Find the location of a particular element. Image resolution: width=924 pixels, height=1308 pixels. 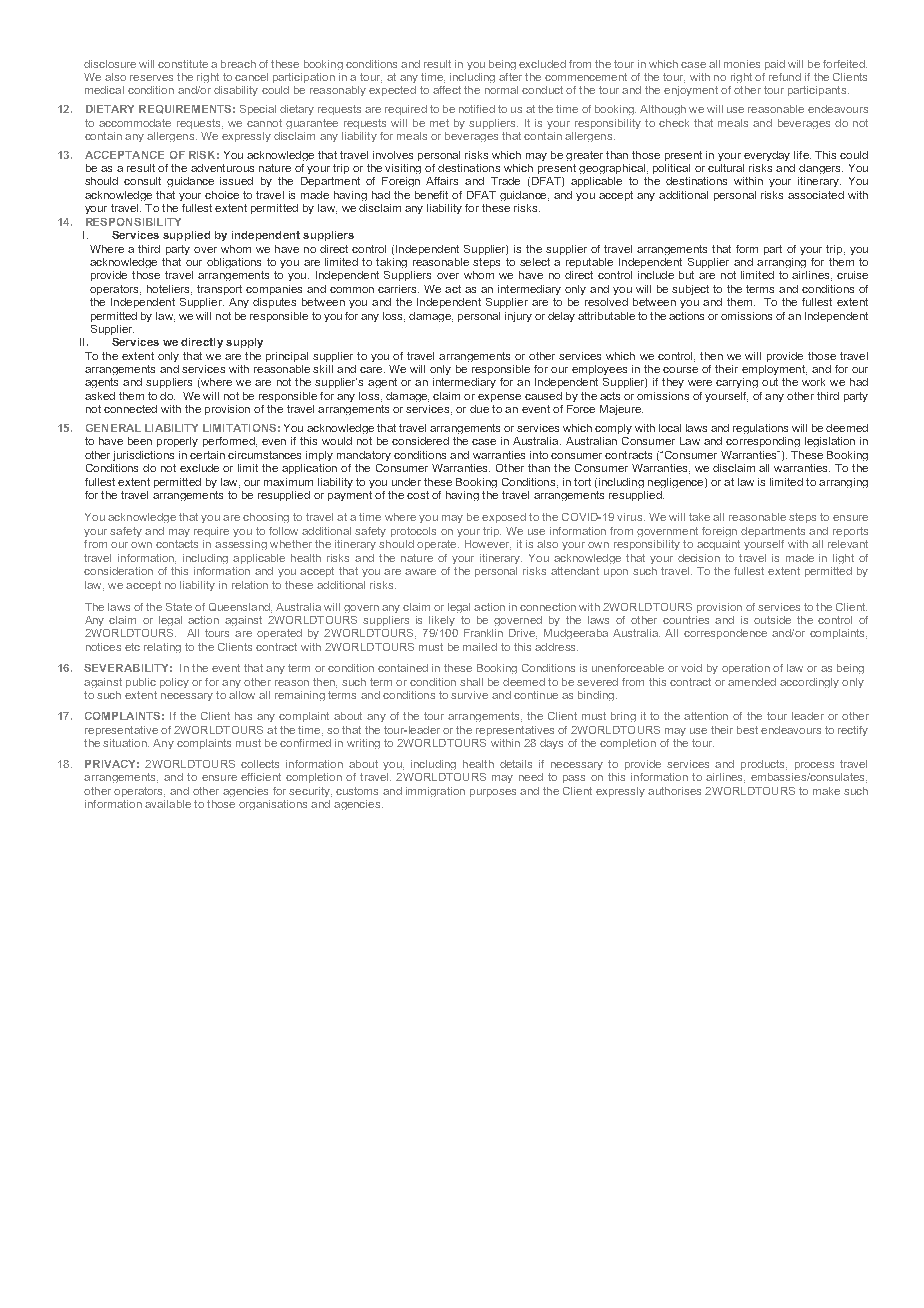

products is located at coordinates (764, 765).
